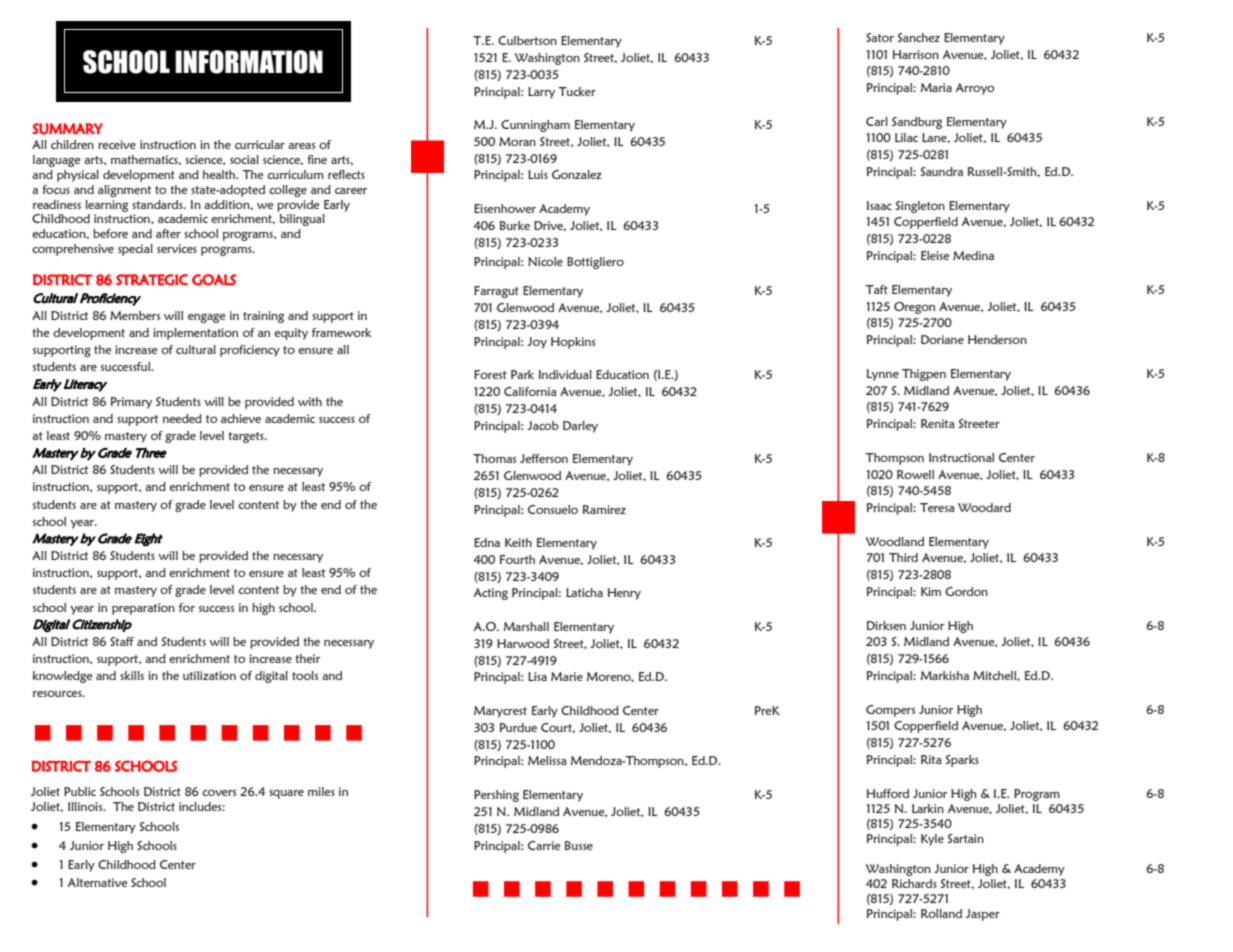 The image size is (1233, 952). I want to click on INFORMATION, so click(249, 62).
